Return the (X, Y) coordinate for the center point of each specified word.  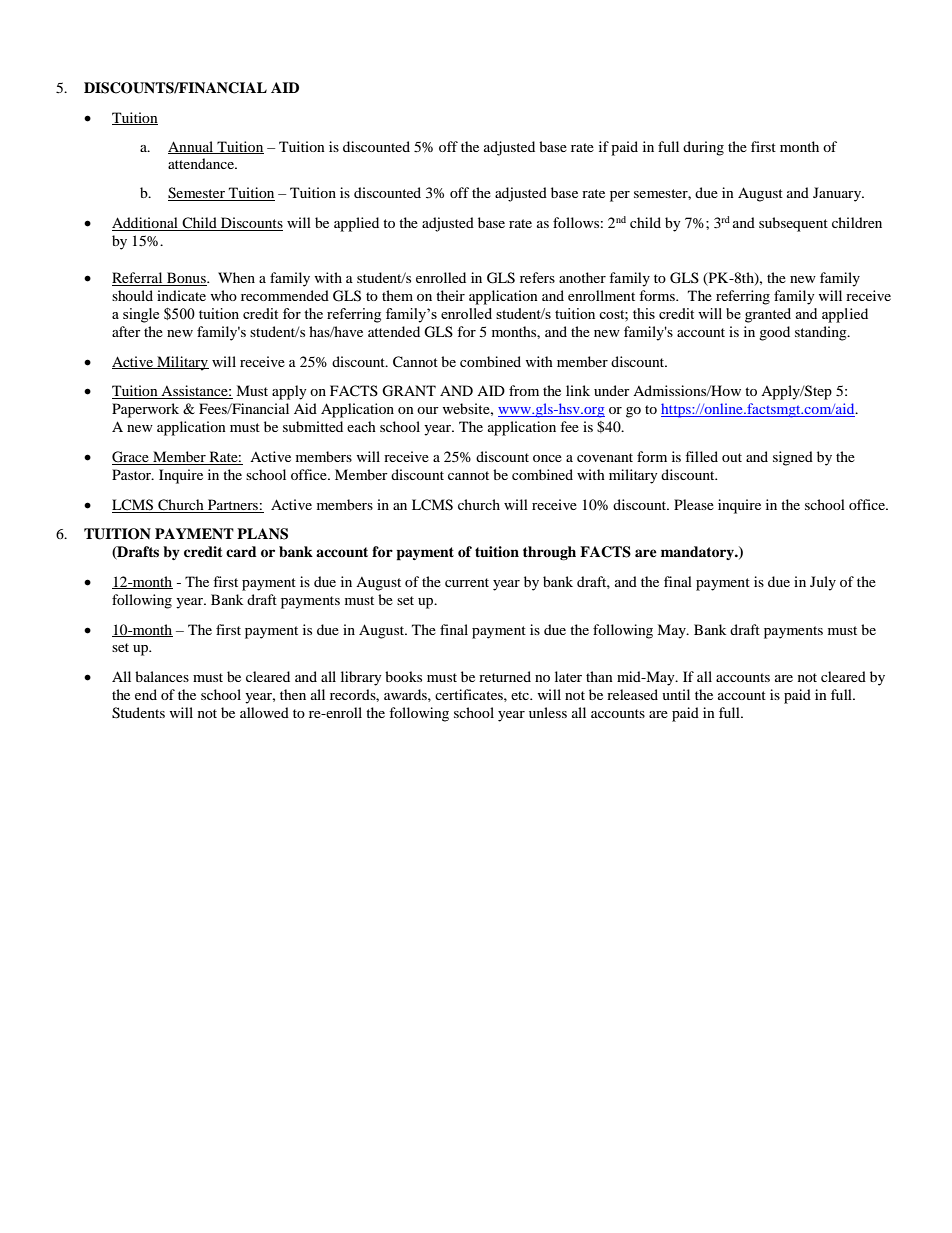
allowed (264, 712)
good (774, 333)
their (450, 295)
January (838, 194)
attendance (202, 163)
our (428, 410)
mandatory (698, 553)
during (703, 148)
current (467, 582)
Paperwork (145, 410)
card (241, 551)
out (732, 457)
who (223, 295)
